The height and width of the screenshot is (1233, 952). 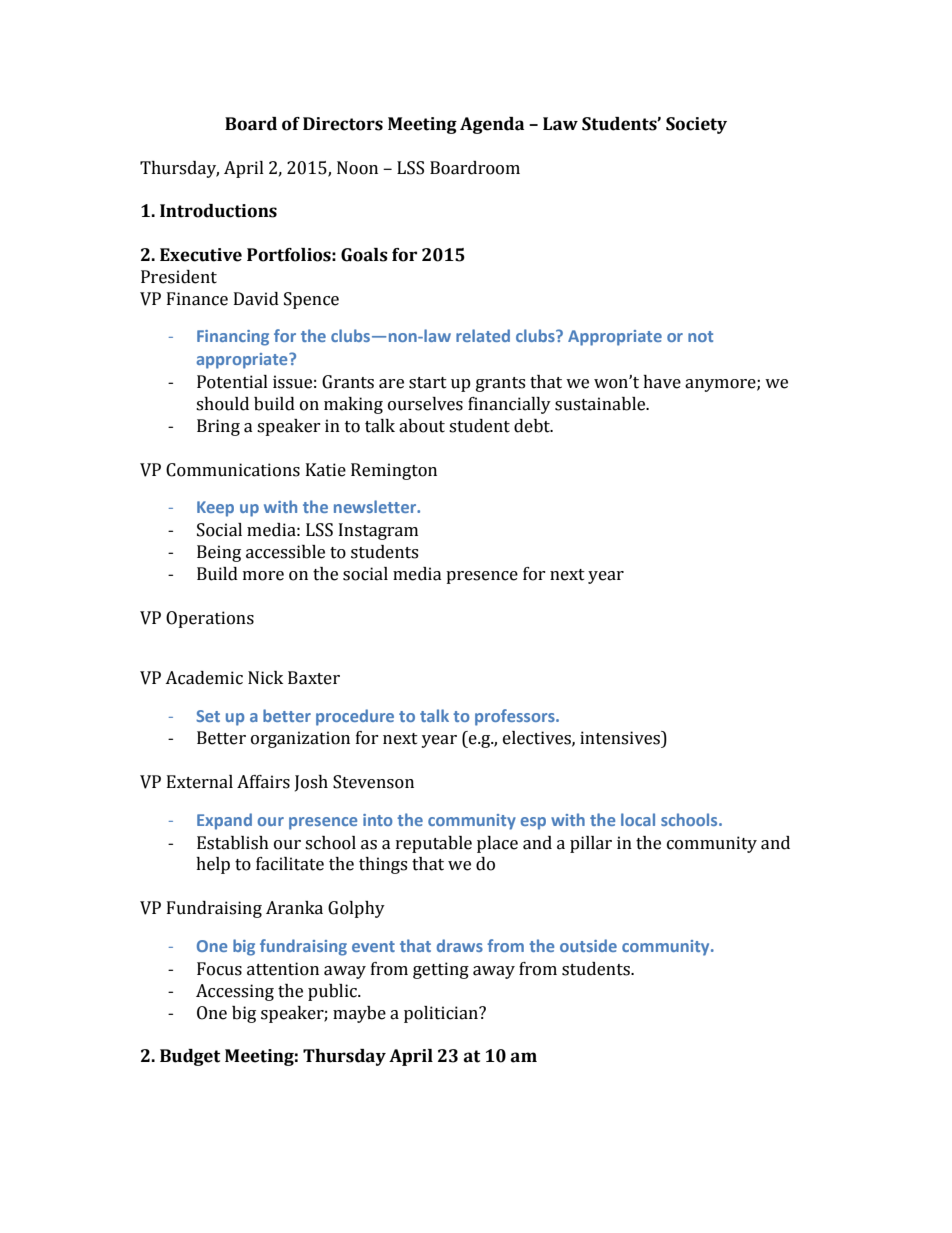 I want to click on Society, so click(x=696, y=125).
